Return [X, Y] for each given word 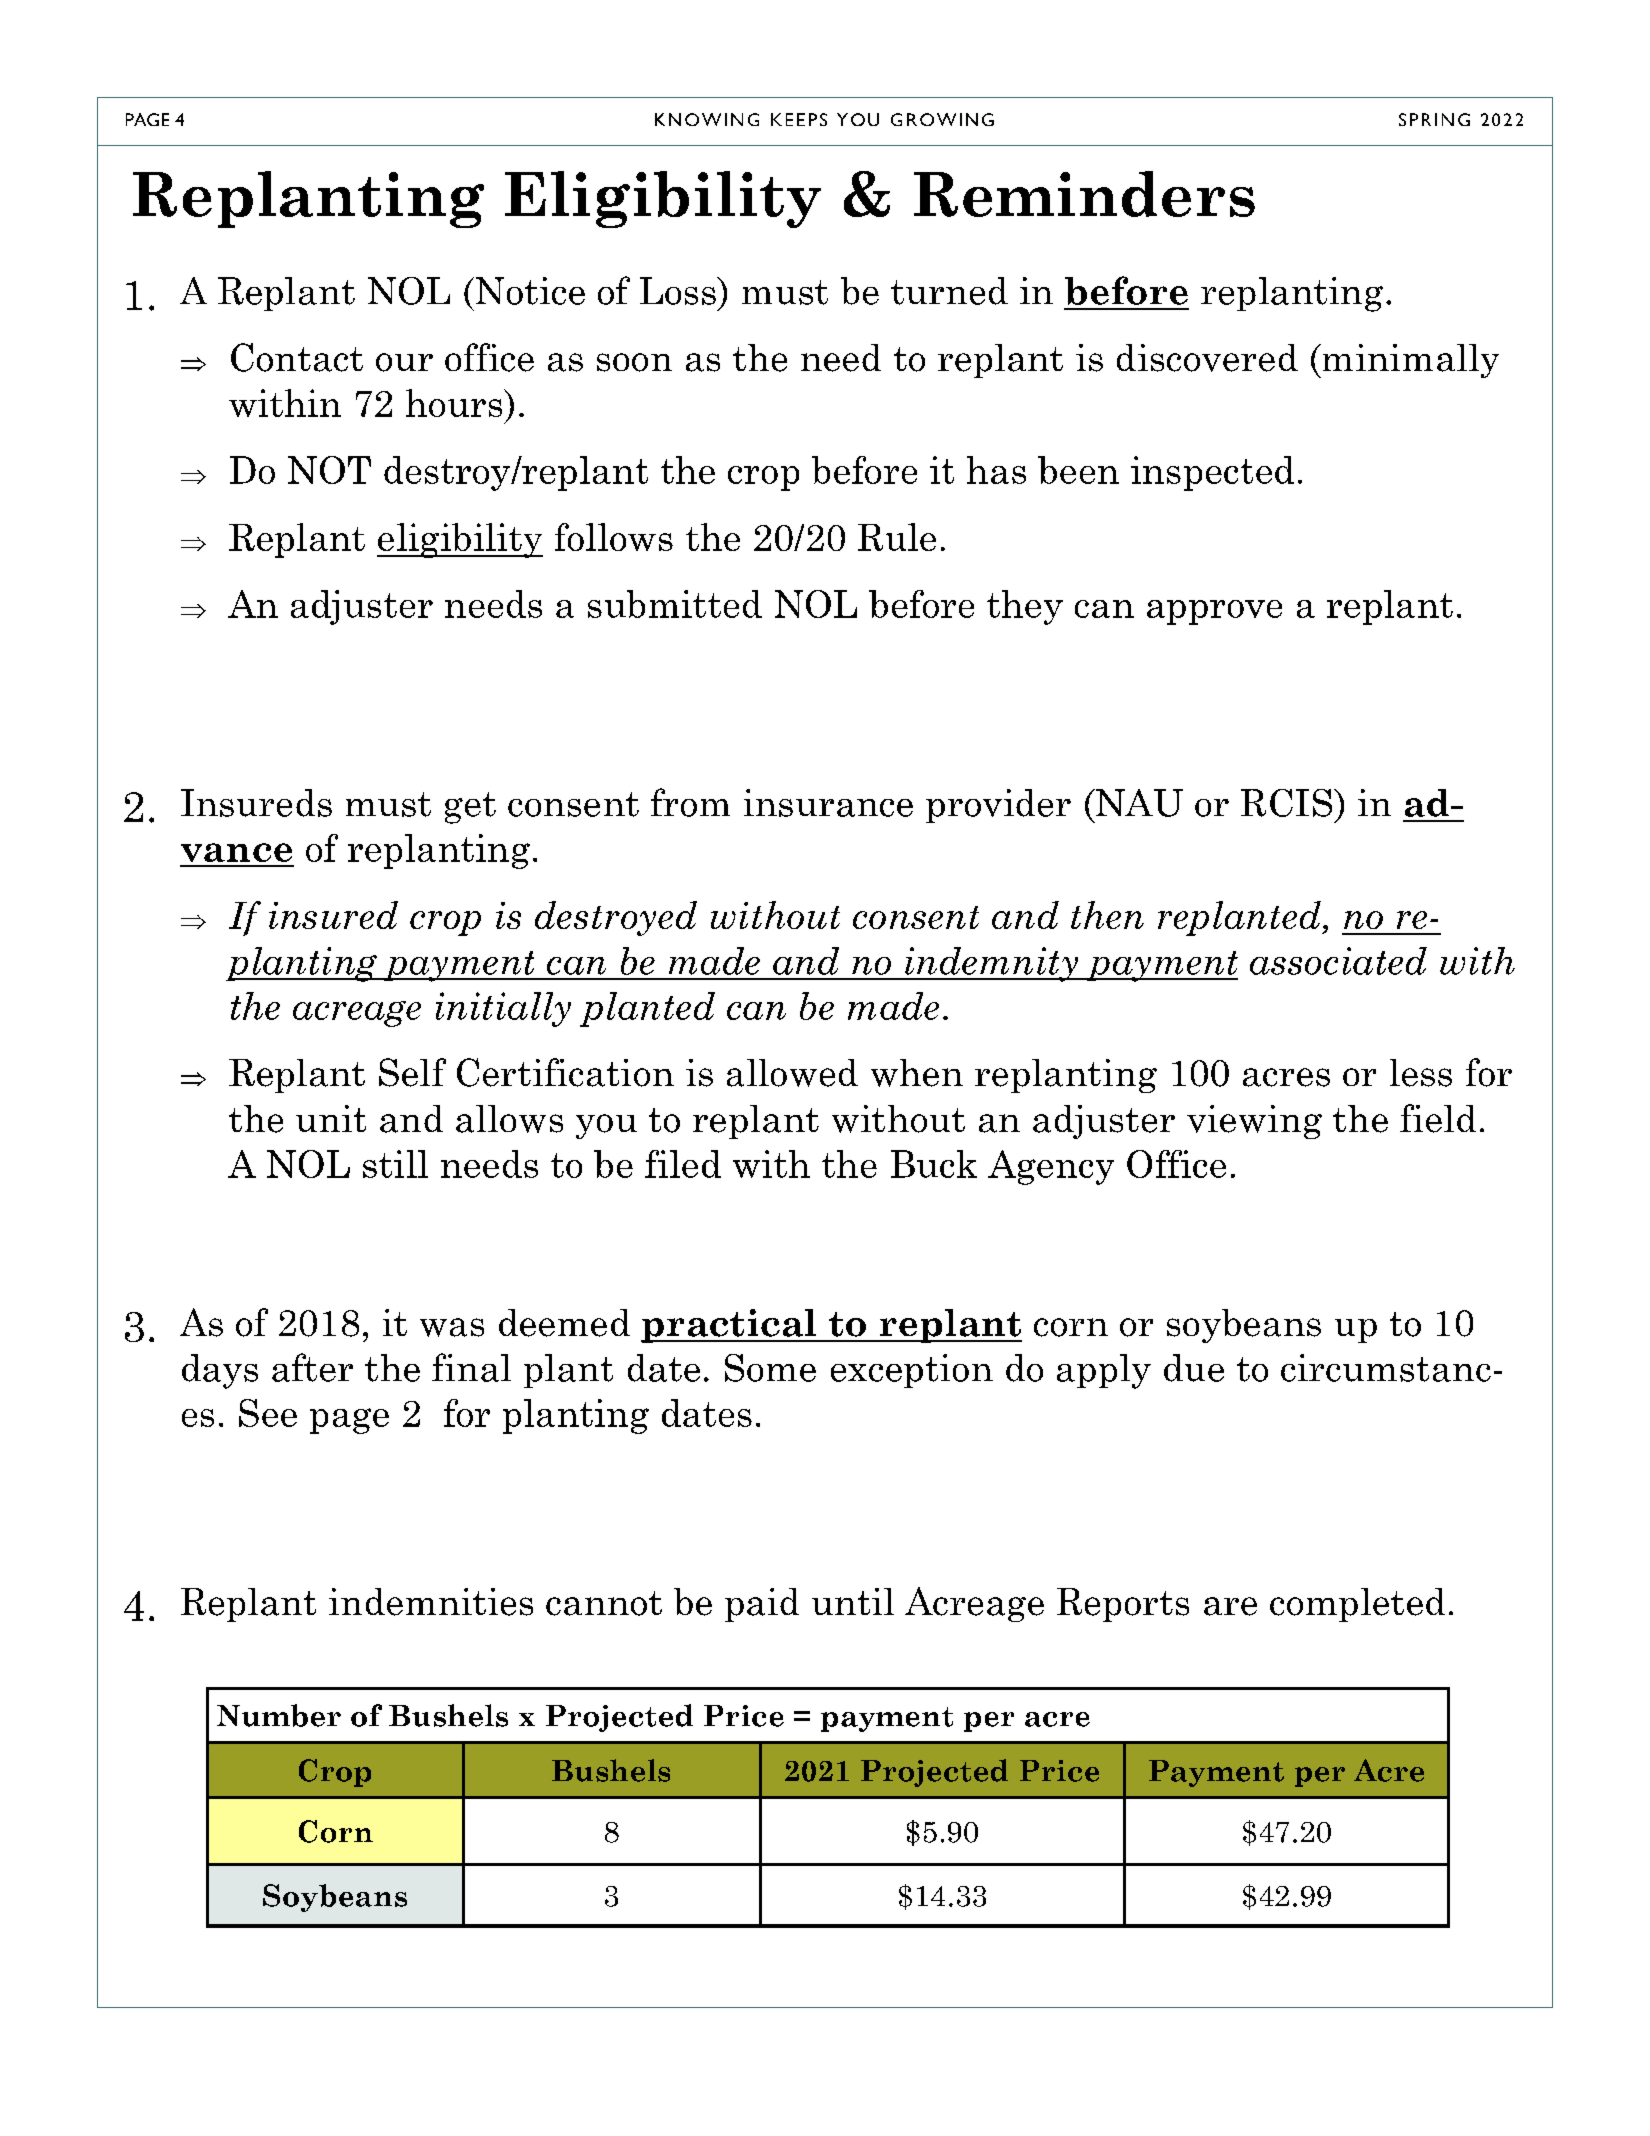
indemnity [992, 964]
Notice [529, 291]
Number [279, 1715]
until [853, 1601]
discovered [1207, 358]
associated [1338, 961]
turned [949, 291]
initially [503, 1009]
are [1230, 1606]
